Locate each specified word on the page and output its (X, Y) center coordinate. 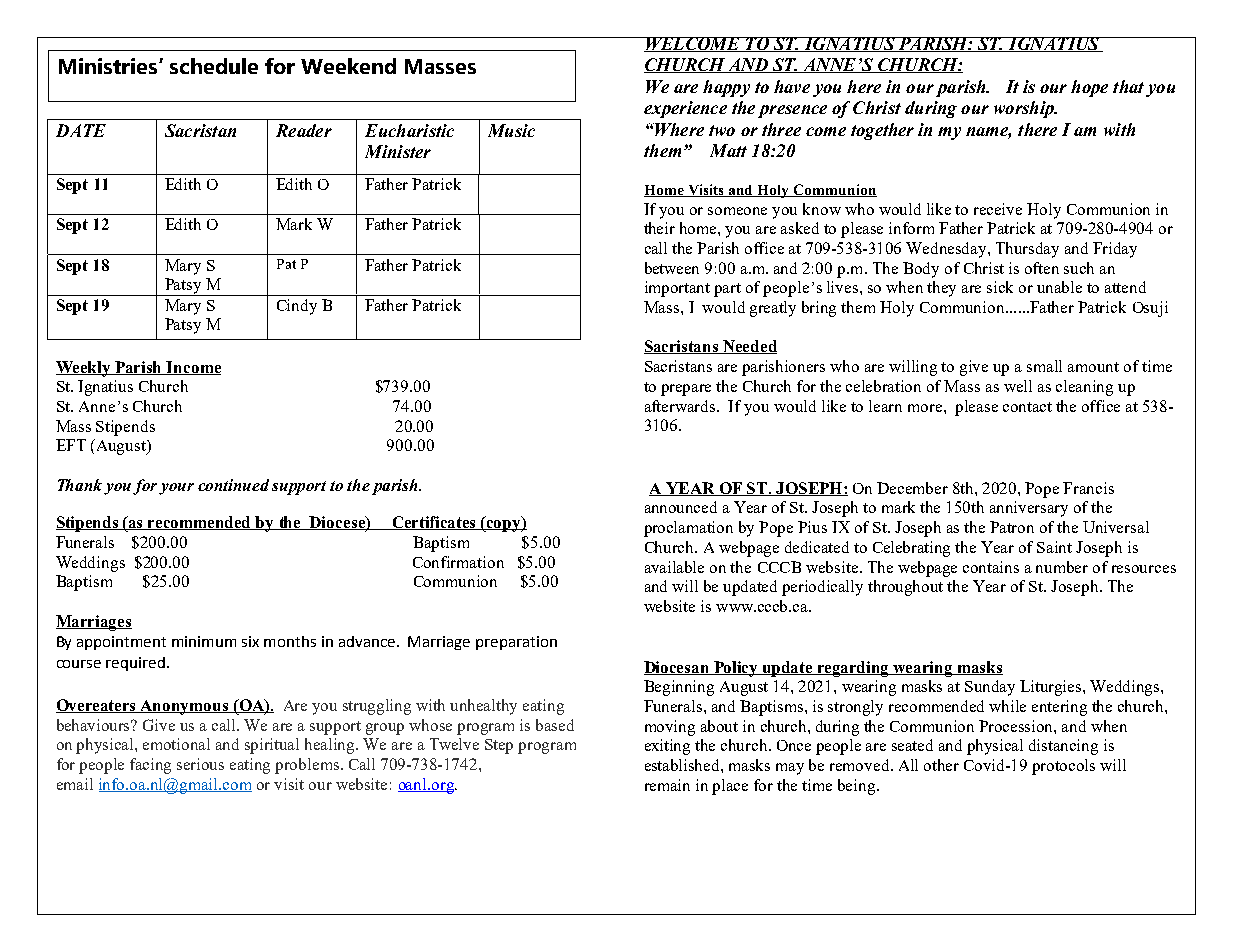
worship (1025, 109)
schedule (214, 66)
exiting (667, 747)
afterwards (681, 406)
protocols (1063, 767)
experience (685, 109)
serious (200, 764)
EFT (71, 445)
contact (1027, 407)
